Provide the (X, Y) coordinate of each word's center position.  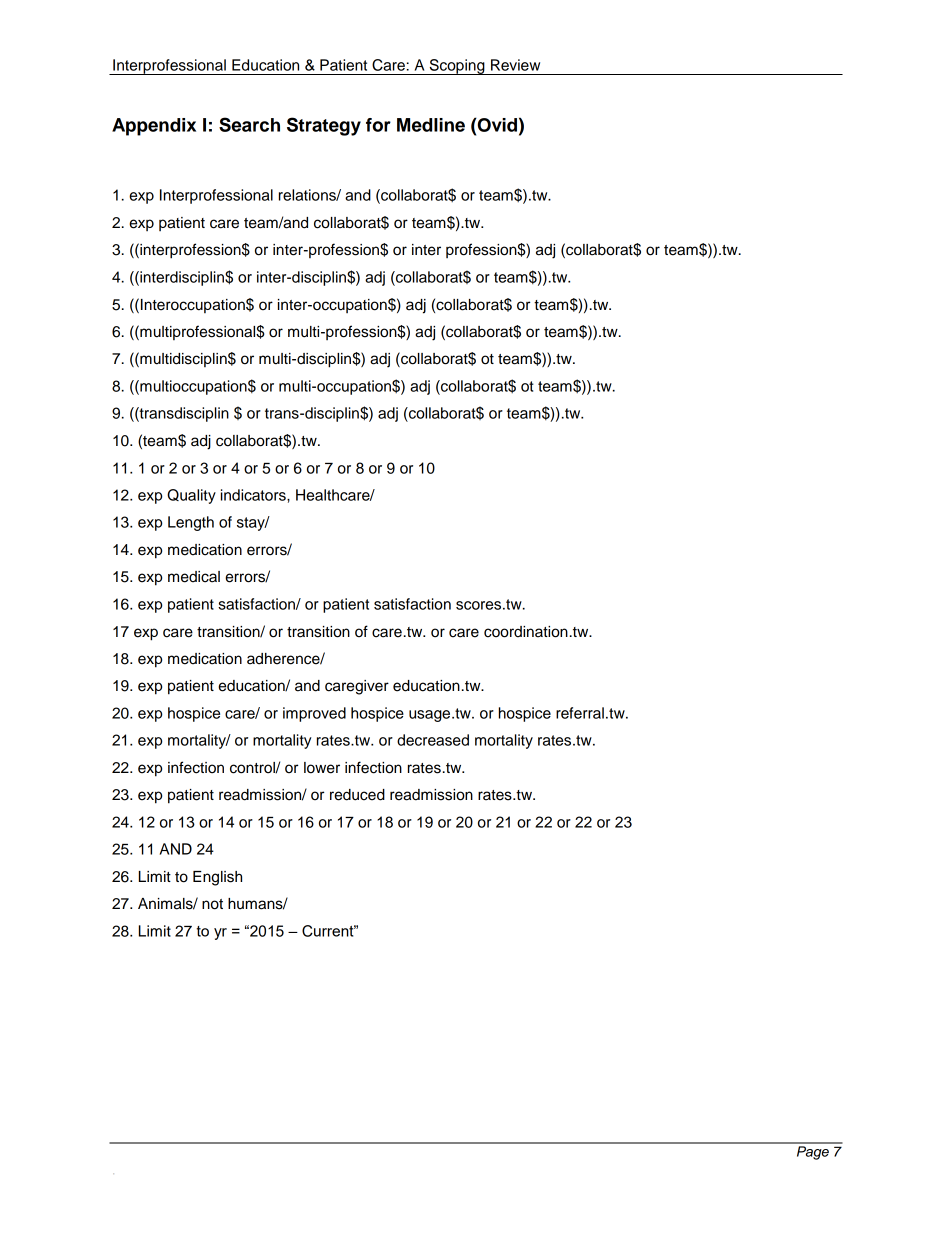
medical (194, 577)
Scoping (457, 67)
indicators (254, 495)
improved (314, 714)
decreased (433, 740)
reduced (357, 795)
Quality (191, 496)
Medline (431, 125)
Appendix (154, 127)
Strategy (324, 126)
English (217, 878)
